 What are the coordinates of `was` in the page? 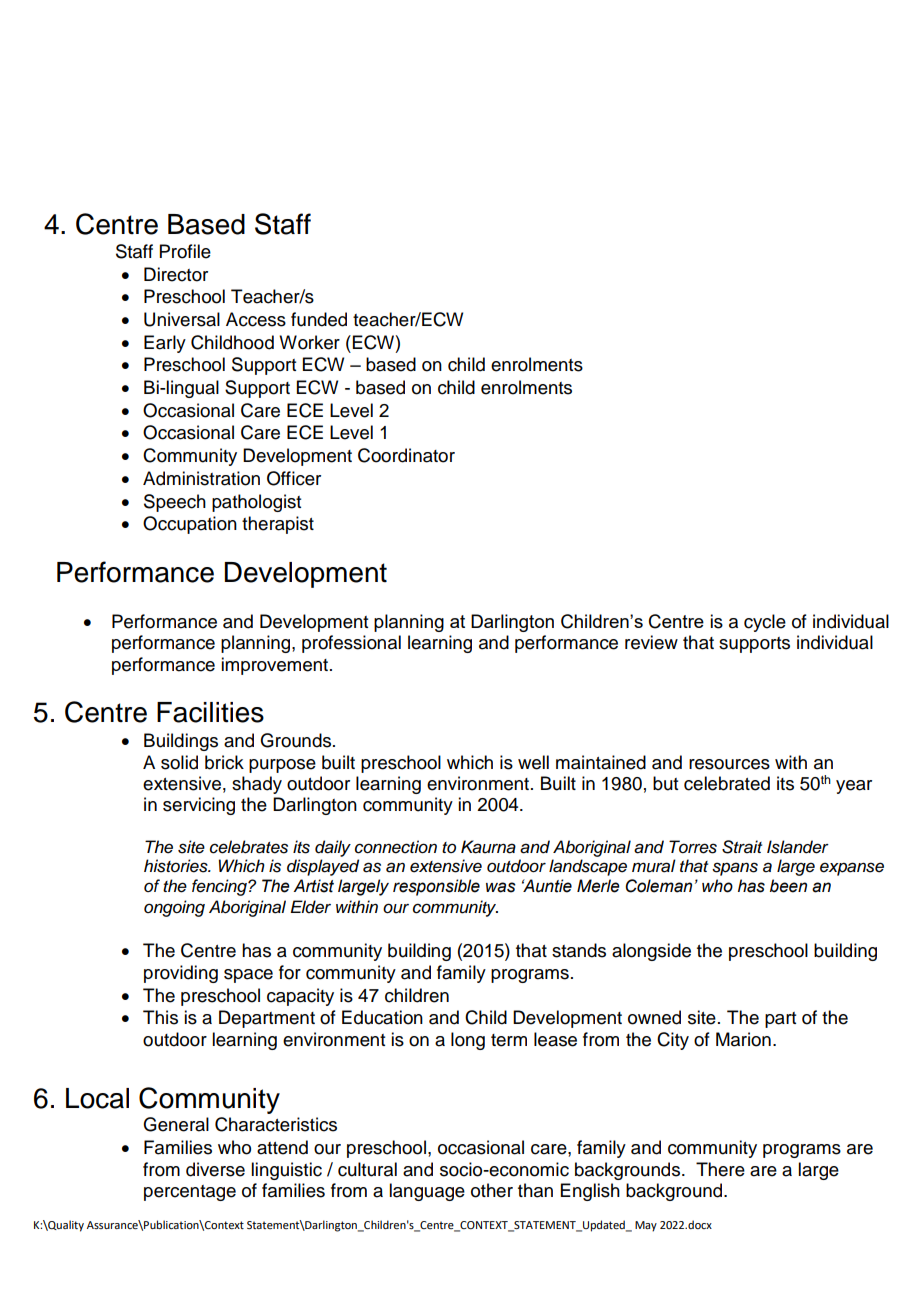 It's located at (501, 887).
